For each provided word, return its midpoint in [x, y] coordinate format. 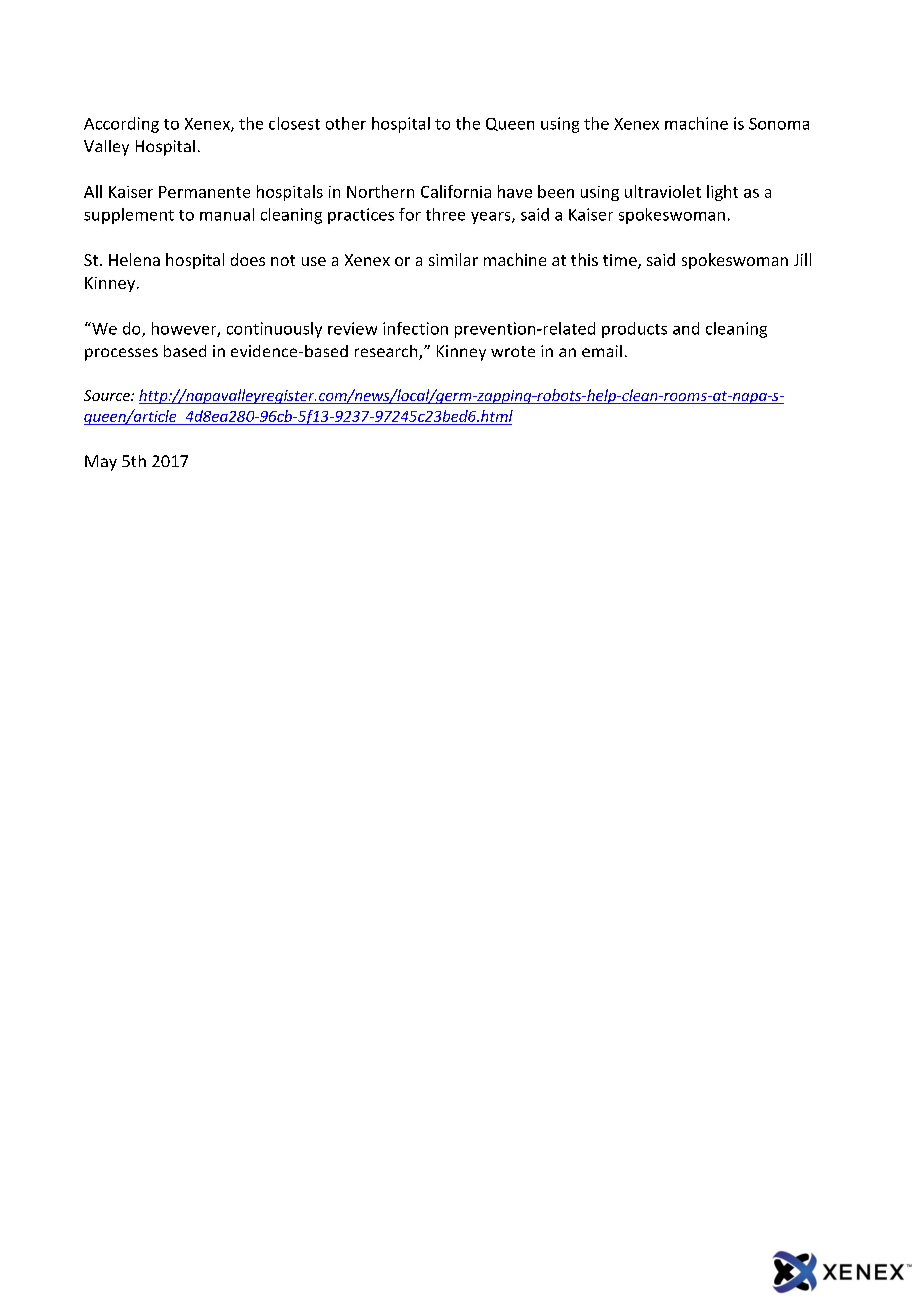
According [121, 125]
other [346, 123]
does [248, 259]
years [492, 218]
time [621, 261]
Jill [802, 259]
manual [227, 214]
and [686, 328]
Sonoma [779, 124]
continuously [274, 330]
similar [453, 259]
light [722, 193]
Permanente [204, 192]
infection [415, 328]
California [456, 191]
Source [108, 395]
